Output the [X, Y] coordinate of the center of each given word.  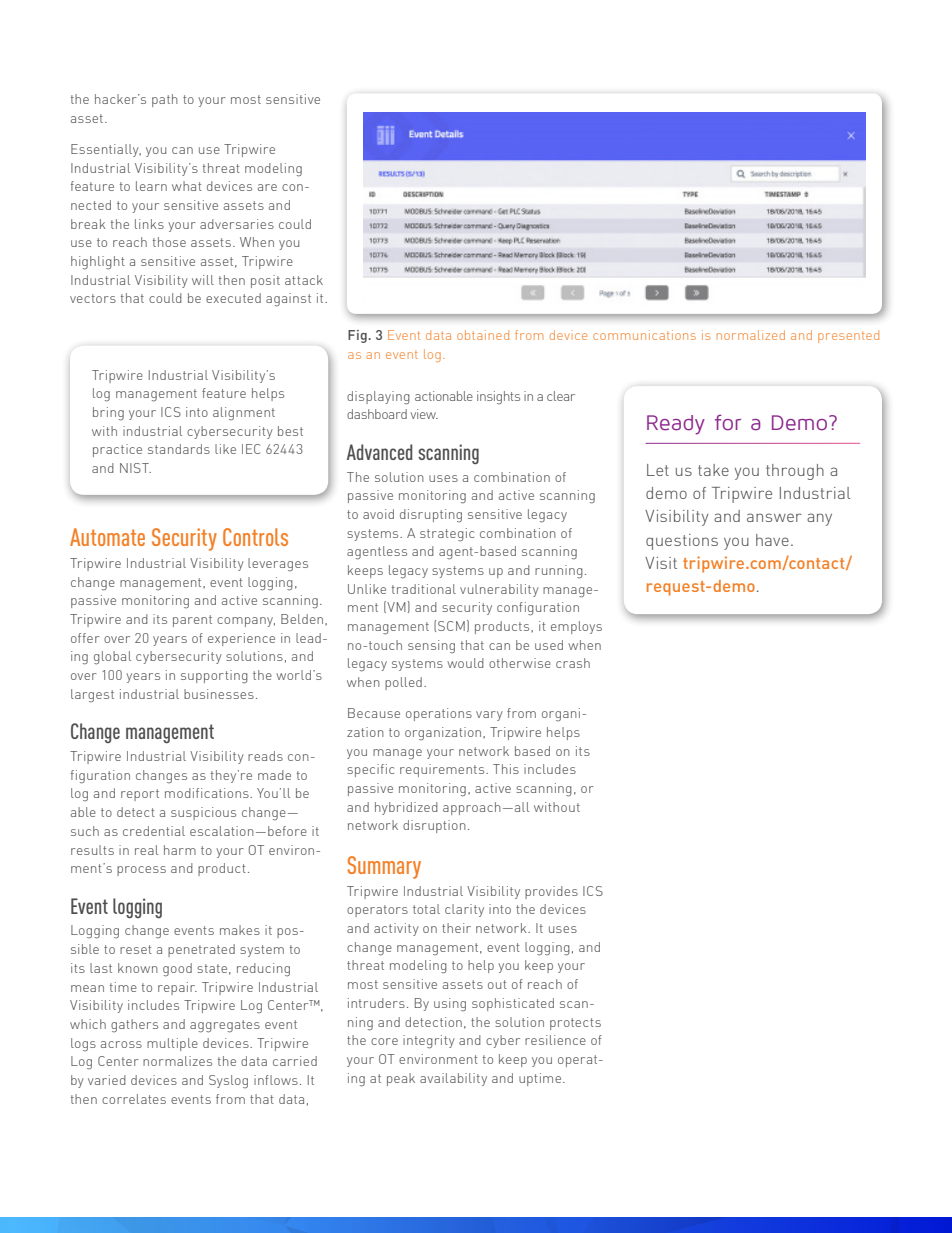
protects [575, 1024]
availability [453, 1079]
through [795, 472]
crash [573, 663]
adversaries [237, 224]
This [506, 769]
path [165, 100]
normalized [751, 335]
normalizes [177, 1061]
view [424, 414]
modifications [208, 793]
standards [179, 449]
